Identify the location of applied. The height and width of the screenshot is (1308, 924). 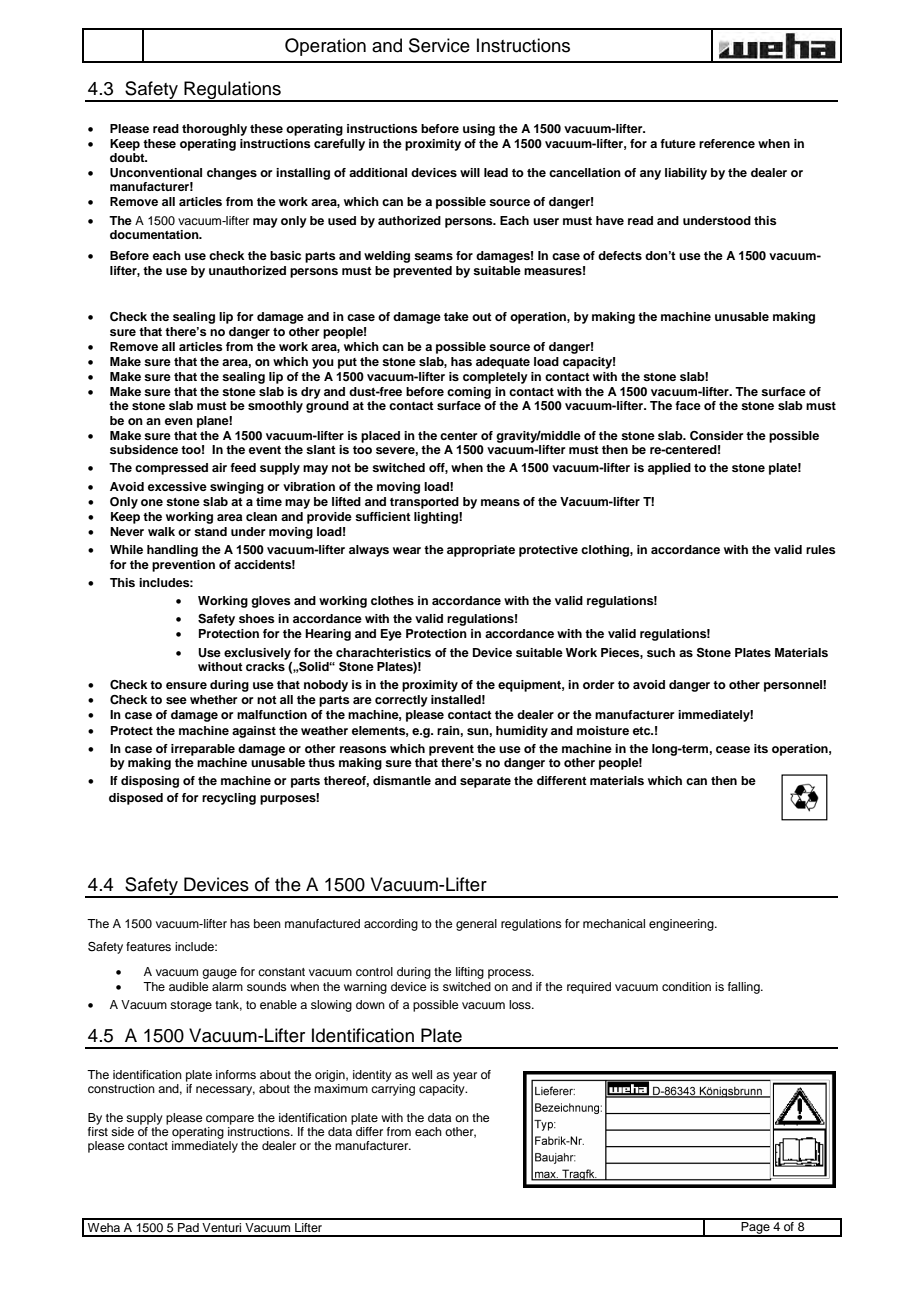
(669, 469).
